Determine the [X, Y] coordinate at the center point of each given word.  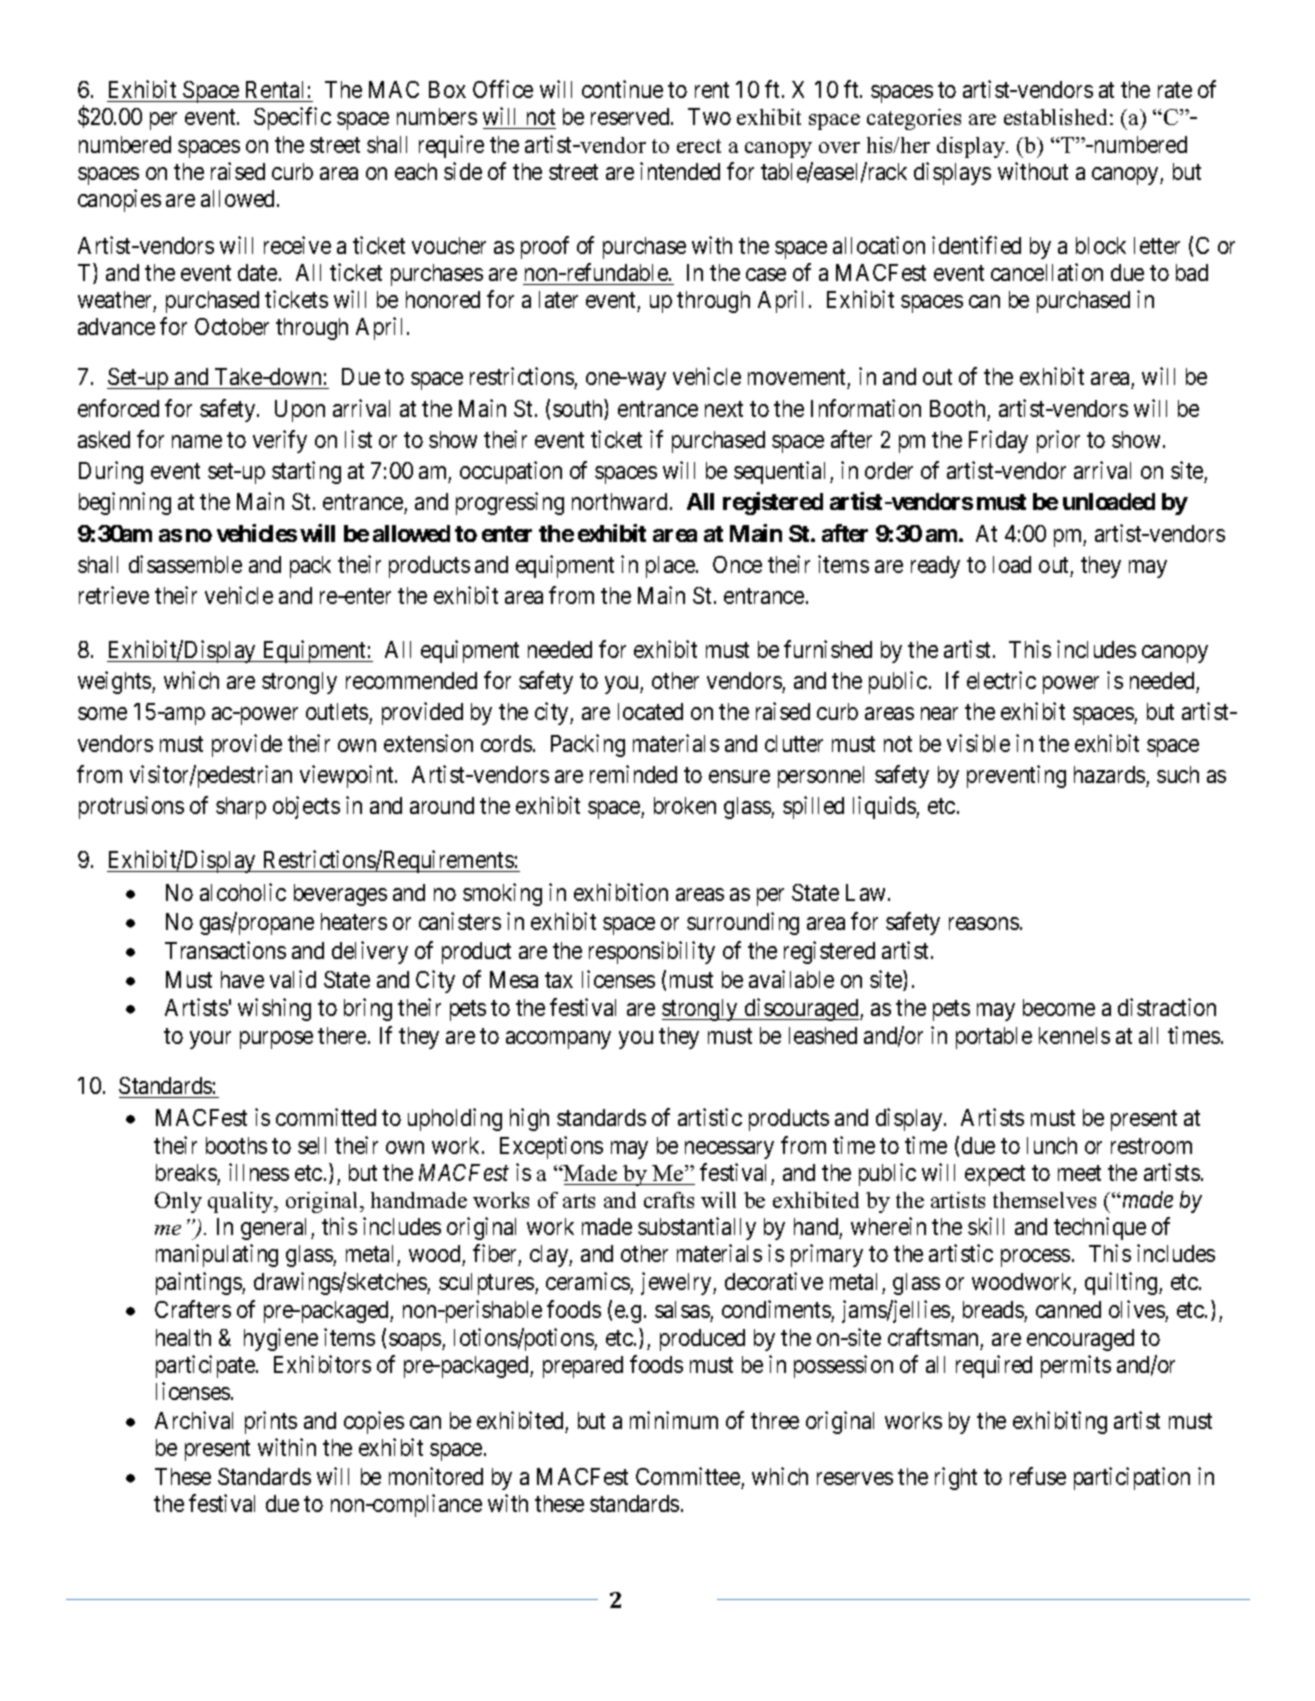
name [197, 441]
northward [619, 501]
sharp [241, 808]
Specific [292, 118]
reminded [633, 774]
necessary [729, 1150]
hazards [1109, 774]
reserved [631, 116]
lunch [1052, 1145]
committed [326, 1117]
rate [1175, 90]
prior [1058, 441]
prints [271, 1422]
